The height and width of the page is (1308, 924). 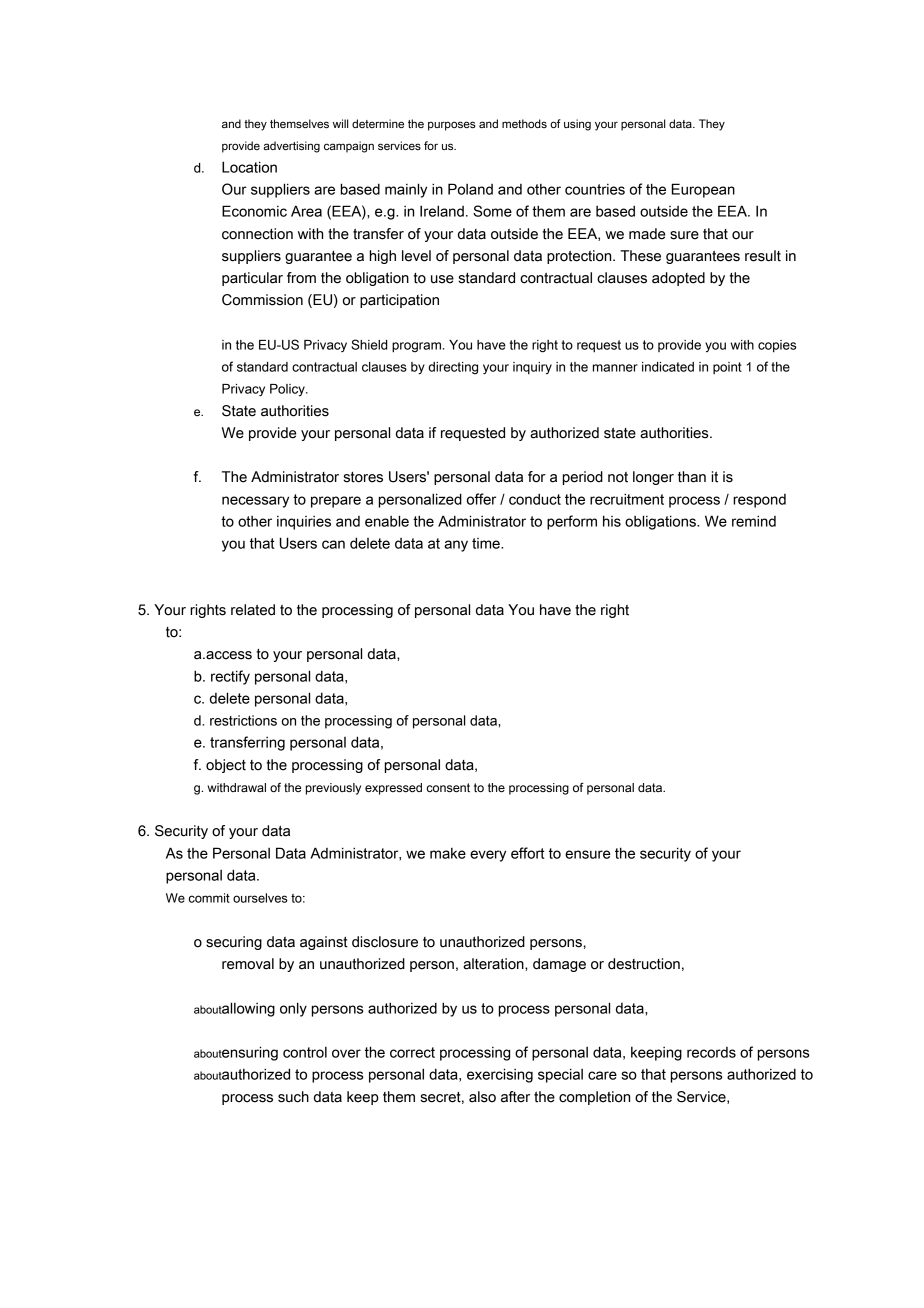 I want to click on necessary, so click(x=255, y=502).
